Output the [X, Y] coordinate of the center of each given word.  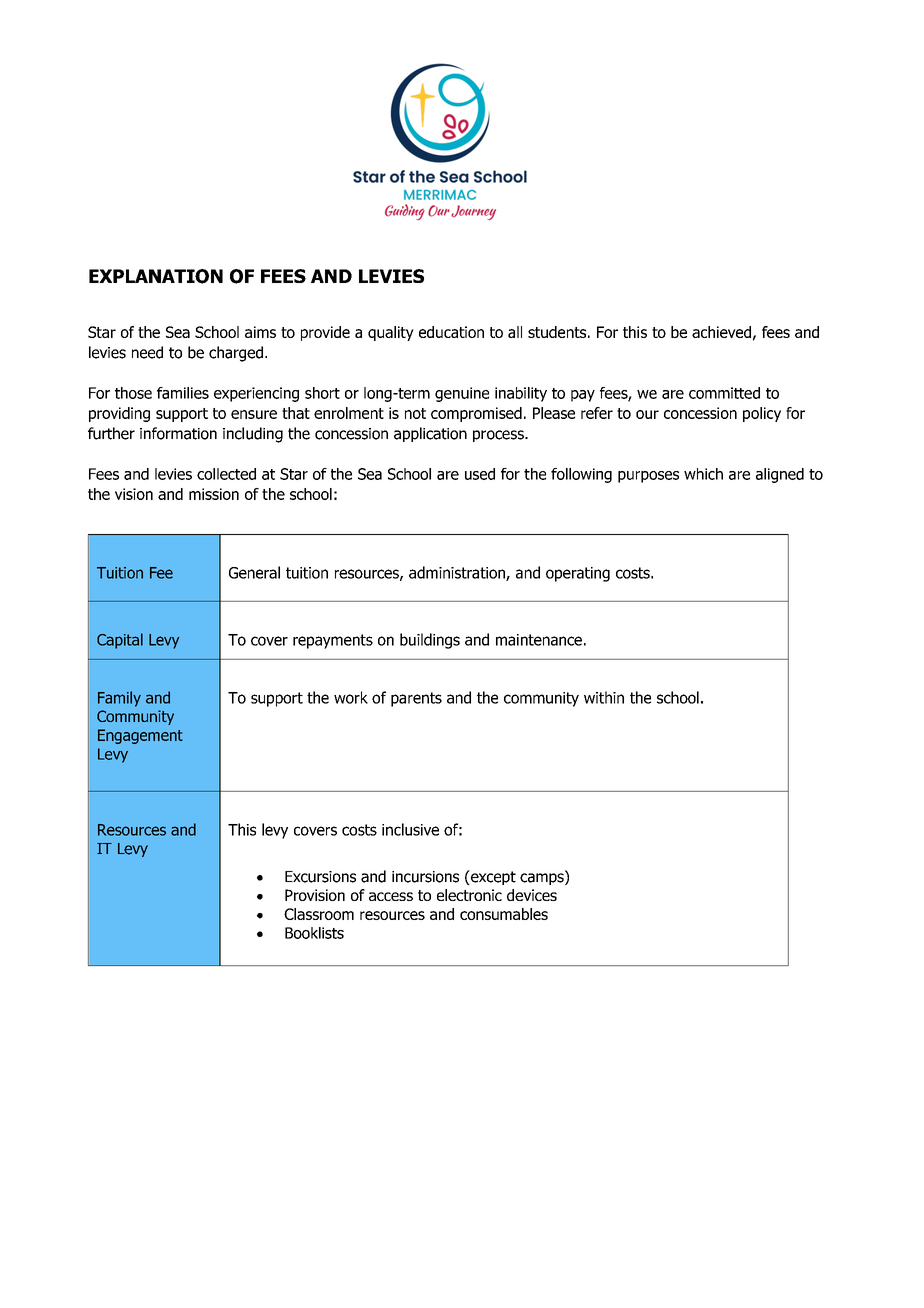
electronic [469, 895]
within [604, 697]
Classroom [319, 914]
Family [119, 699]
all [515, 332]
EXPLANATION [156, 276]
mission [214, 494]
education [451, 332]
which [703, 474]
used [480, 474]
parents [416, 699]
